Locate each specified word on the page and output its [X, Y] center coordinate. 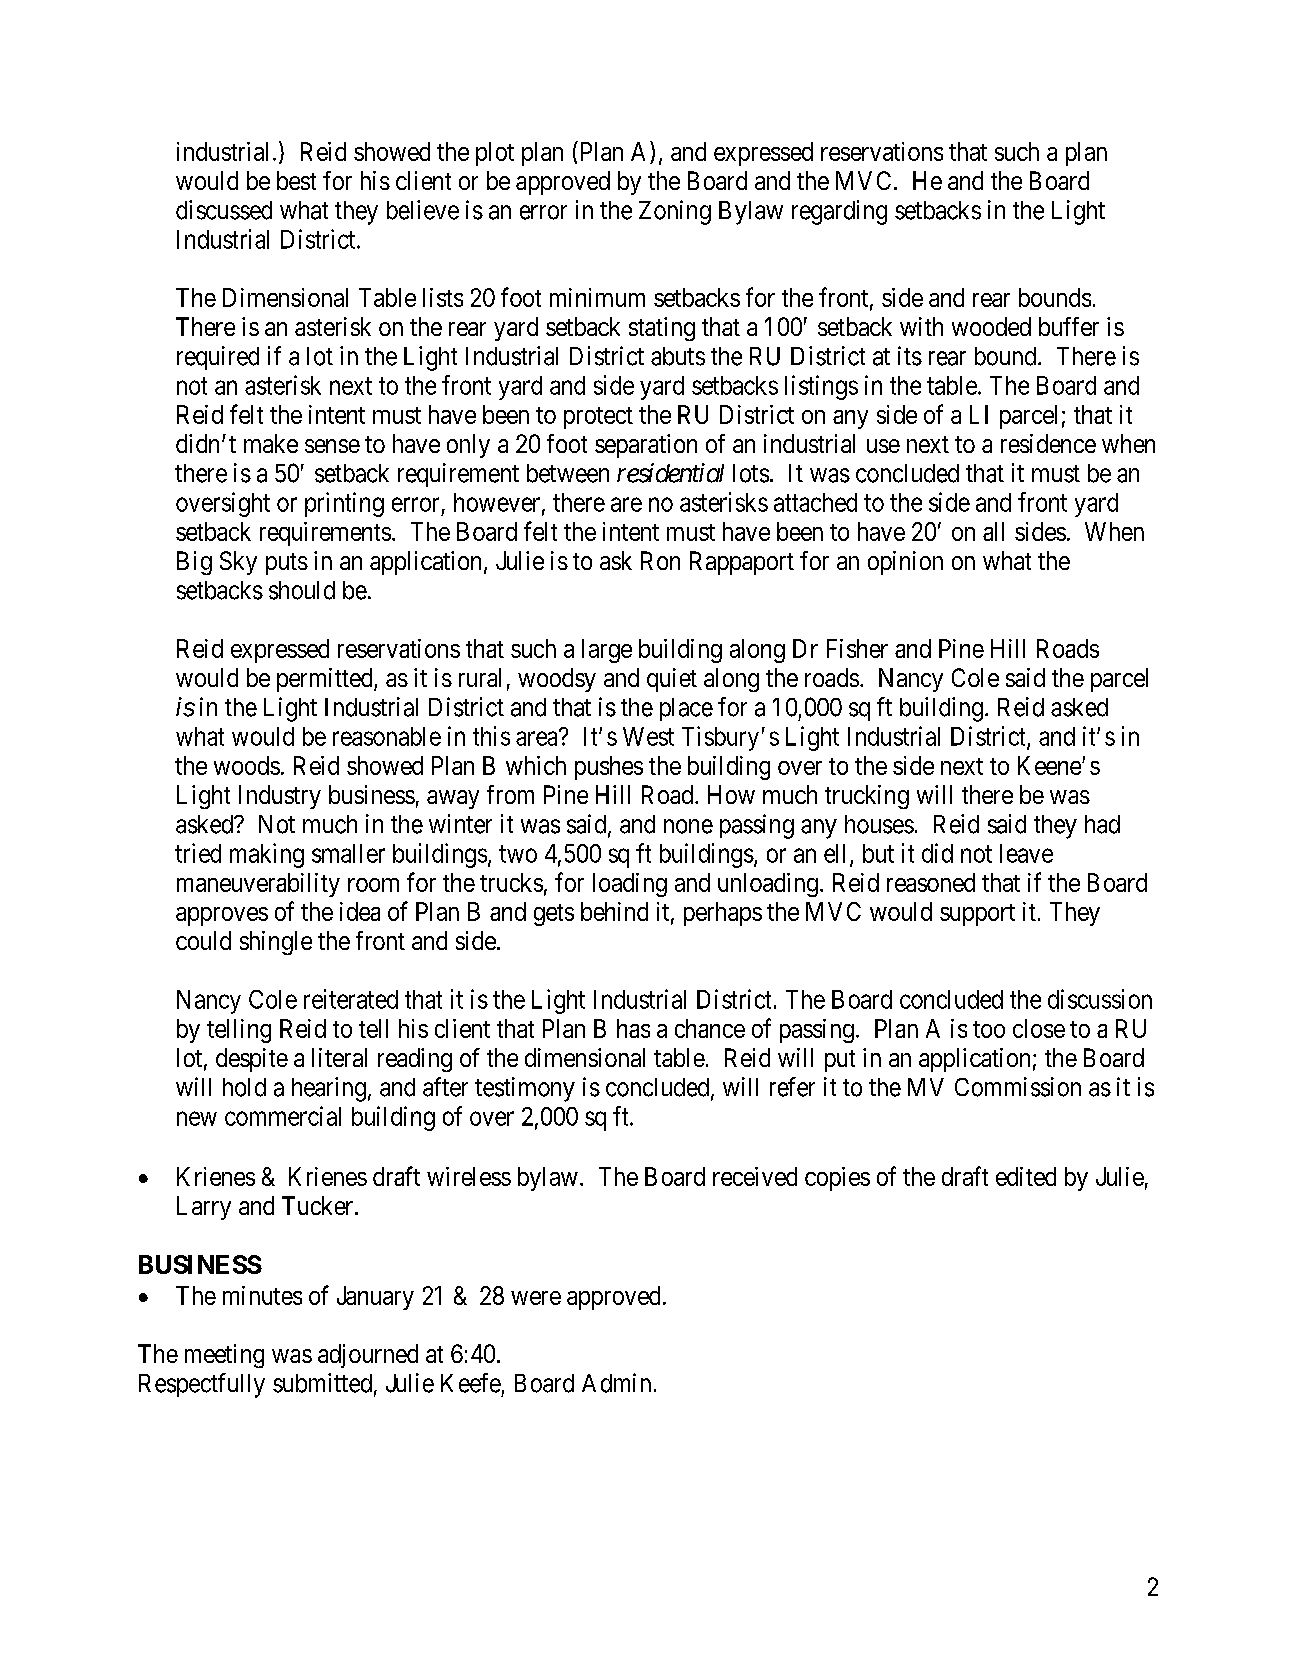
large [607, 651]
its [910, 356]
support [977, 915]
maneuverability [258, 885]
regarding [839, 212]
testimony [525, 1089]
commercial [283, 1116]
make [271, 443]
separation [646, 446]
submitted [322, 1383]
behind [614, 911]
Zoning [675, 212]
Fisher [857, 648]
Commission [1018, 1087]
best [296, 180]
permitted [326, 680]
